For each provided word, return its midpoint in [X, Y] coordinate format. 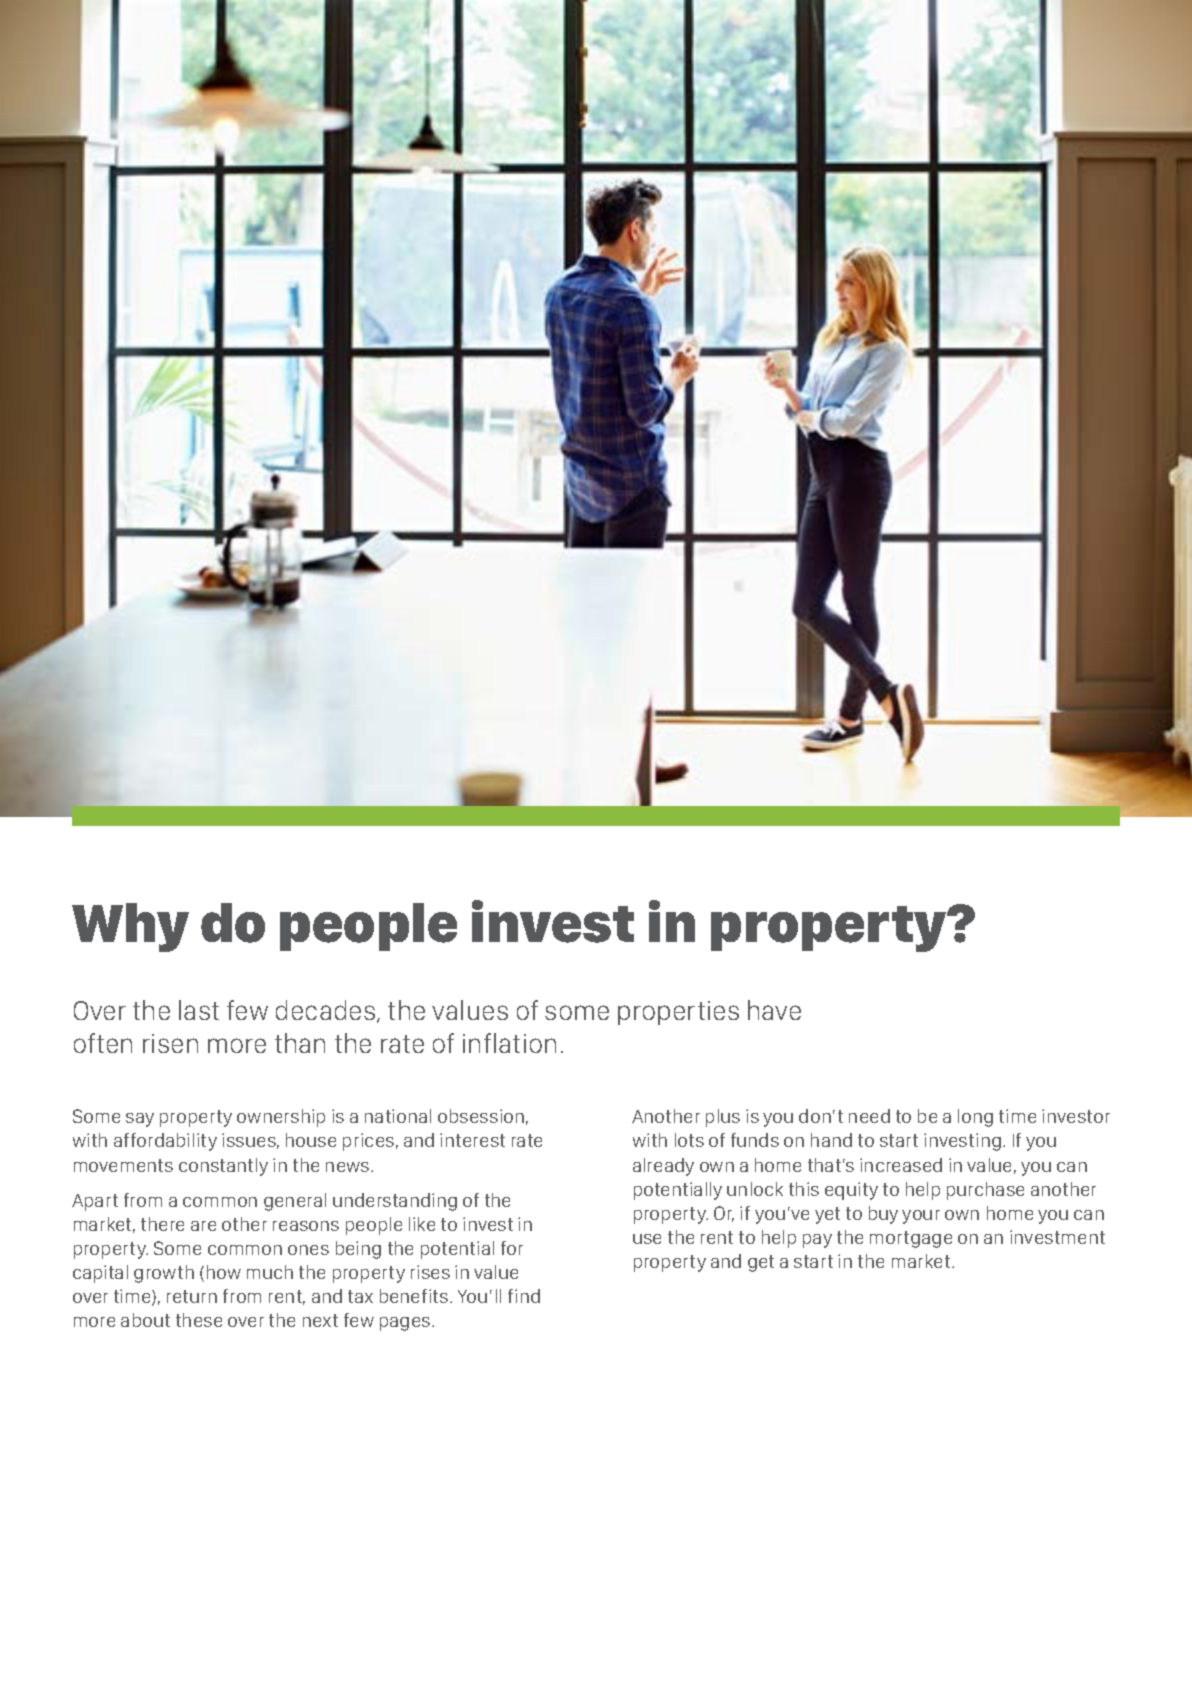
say [140, 1120]
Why [130, 927]
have [774, 1010]
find [524, 1296]
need [869, 1116]
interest [472, 1140]
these [199, 1320]
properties [678, 1013]
